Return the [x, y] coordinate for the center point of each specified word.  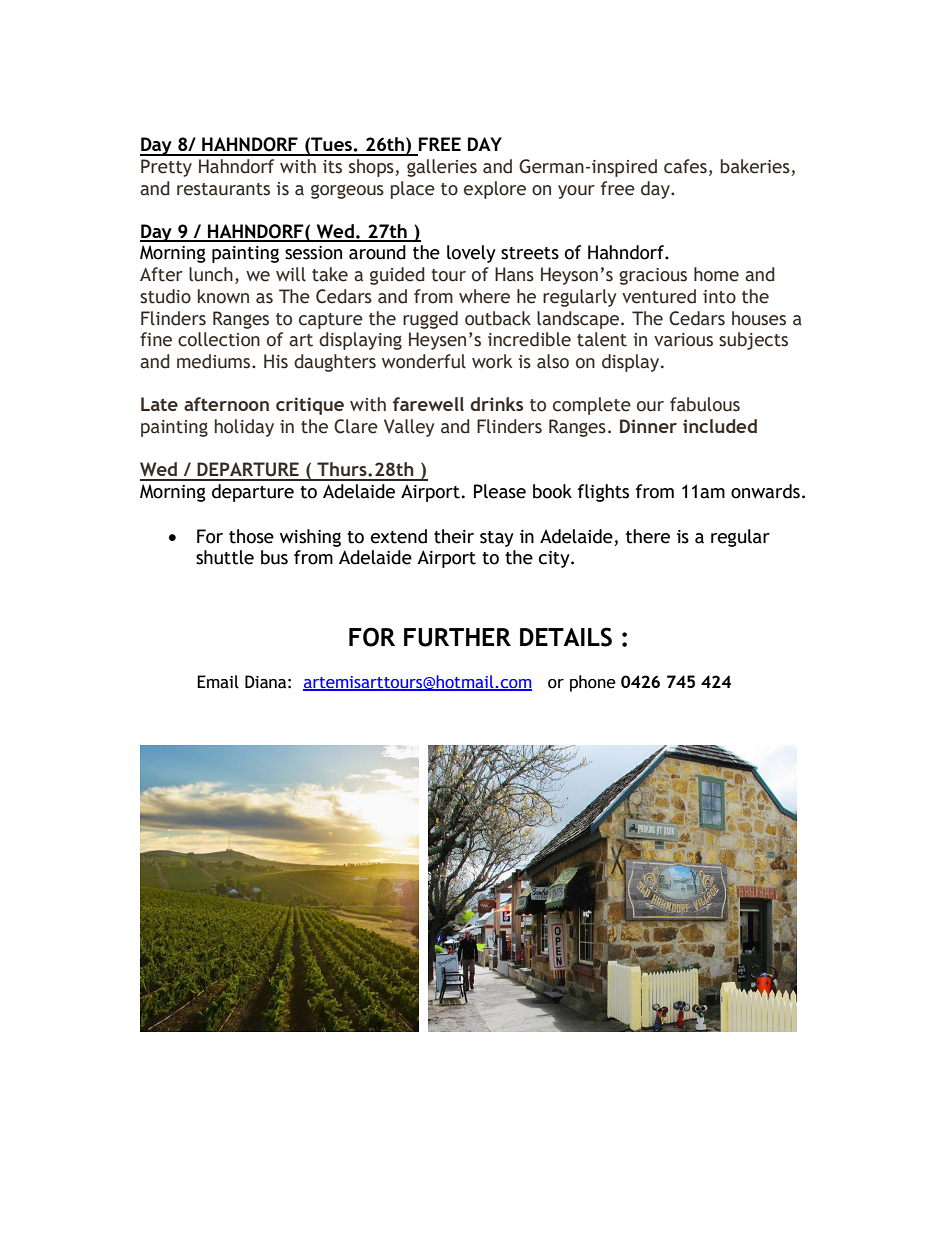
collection [219, 339]
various [683, 340]
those [251, 536]
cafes [685, 166]
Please [500, 491]
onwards [765, 491]
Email [218, 682]
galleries [442, 168]
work [492, 361]
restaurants [223, 189]
